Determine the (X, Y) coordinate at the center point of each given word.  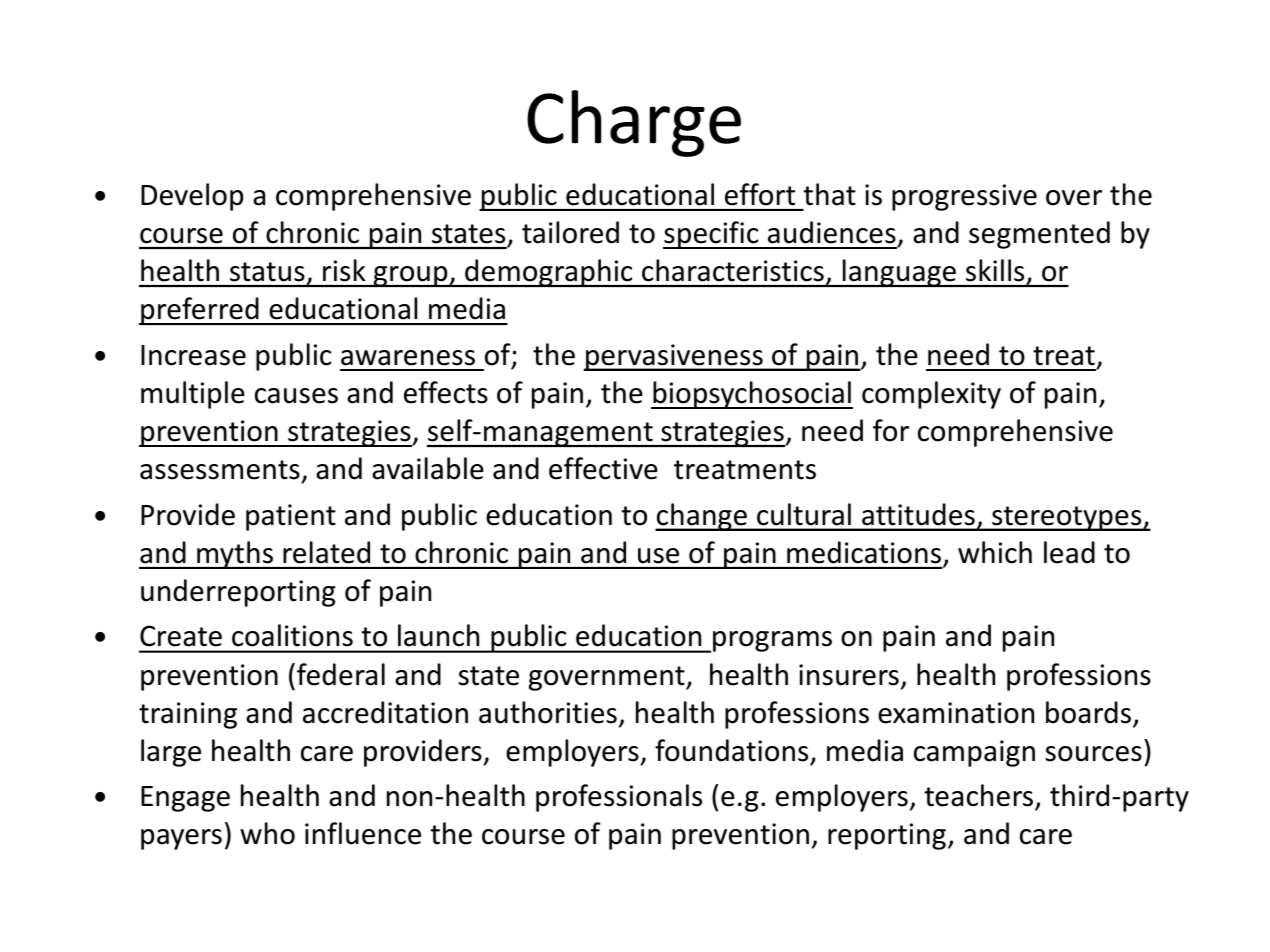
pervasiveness (674, 357)
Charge (634, 123)
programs (772, 641)
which (995, 552)
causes (296, 396)
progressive (964, 197)
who (267, 833)
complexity (931, 395)
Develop (192, 197)
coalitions (292, 635)
